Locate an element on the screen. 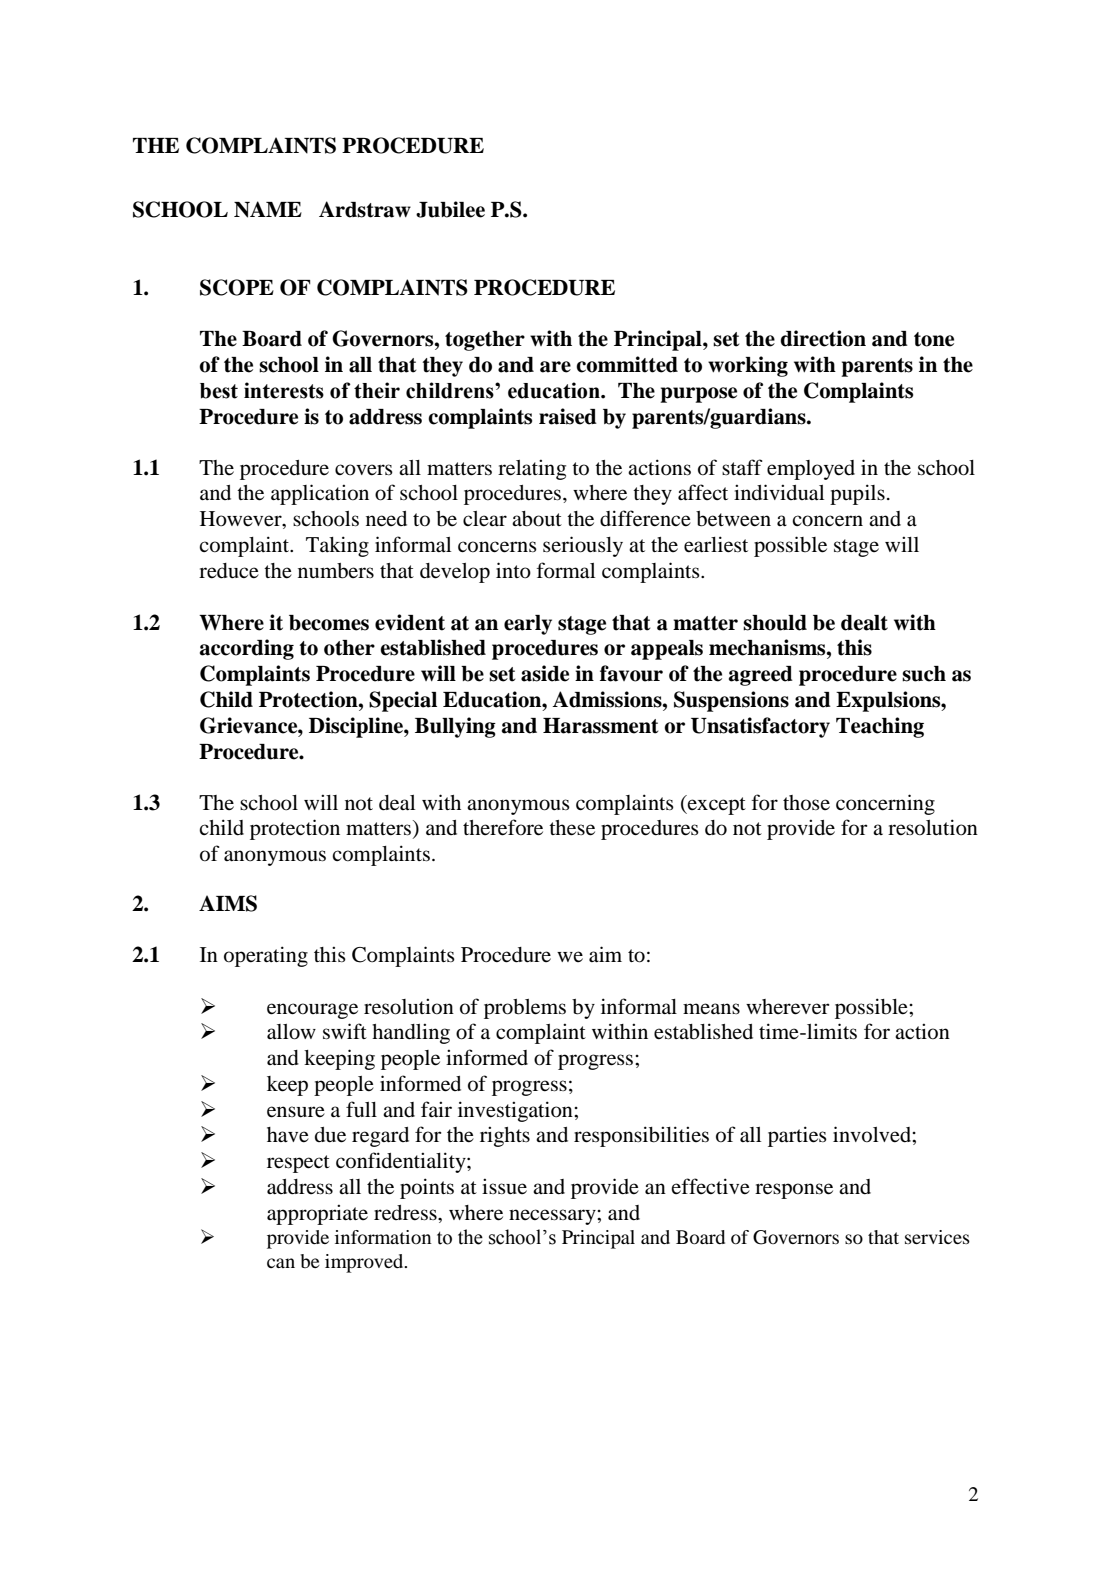 The height and width of the screenshot is (1572, 1111). Teaching is located at coordinates (880, 727).
